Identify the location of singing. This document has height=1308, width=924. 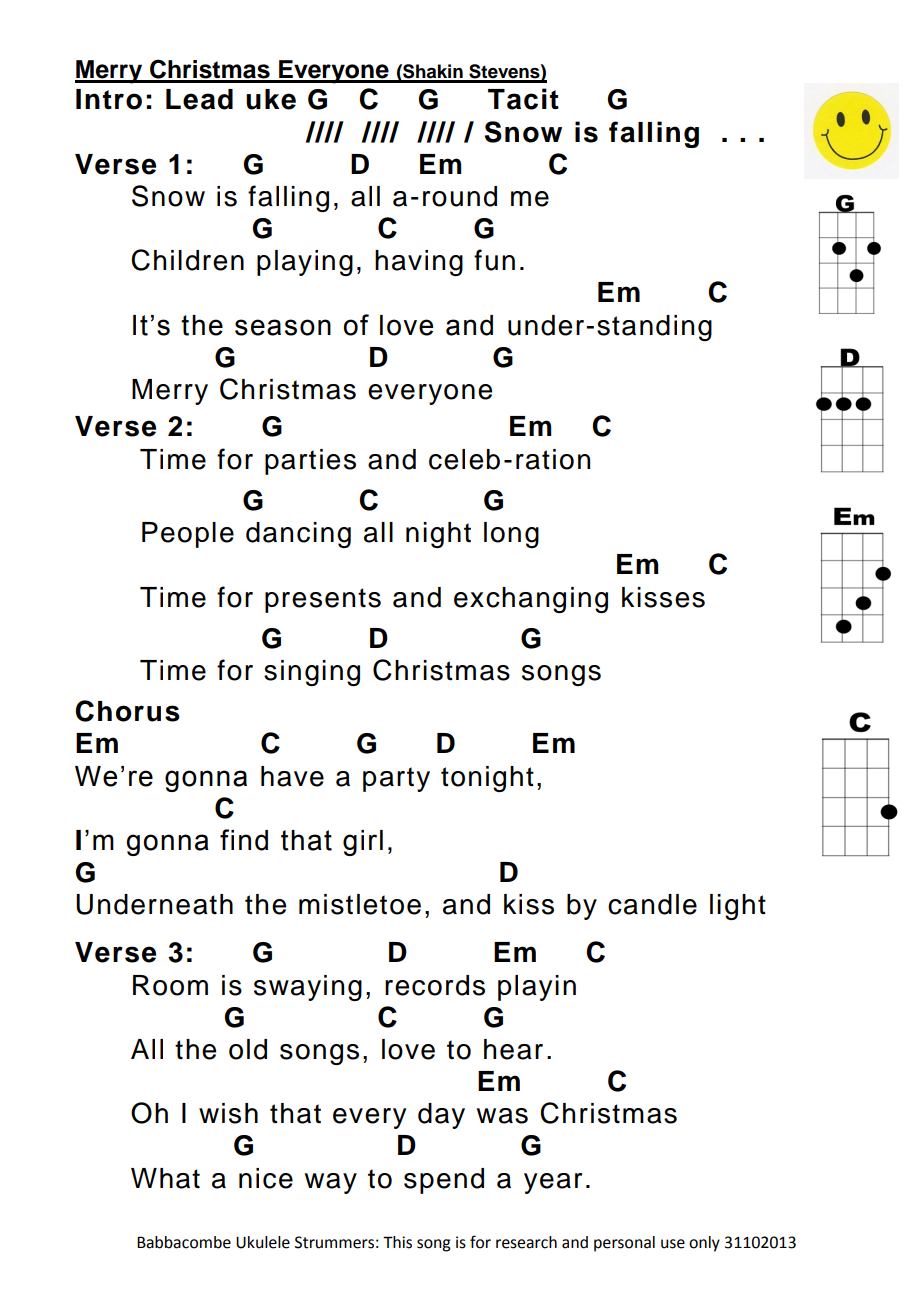
(312, 673).
